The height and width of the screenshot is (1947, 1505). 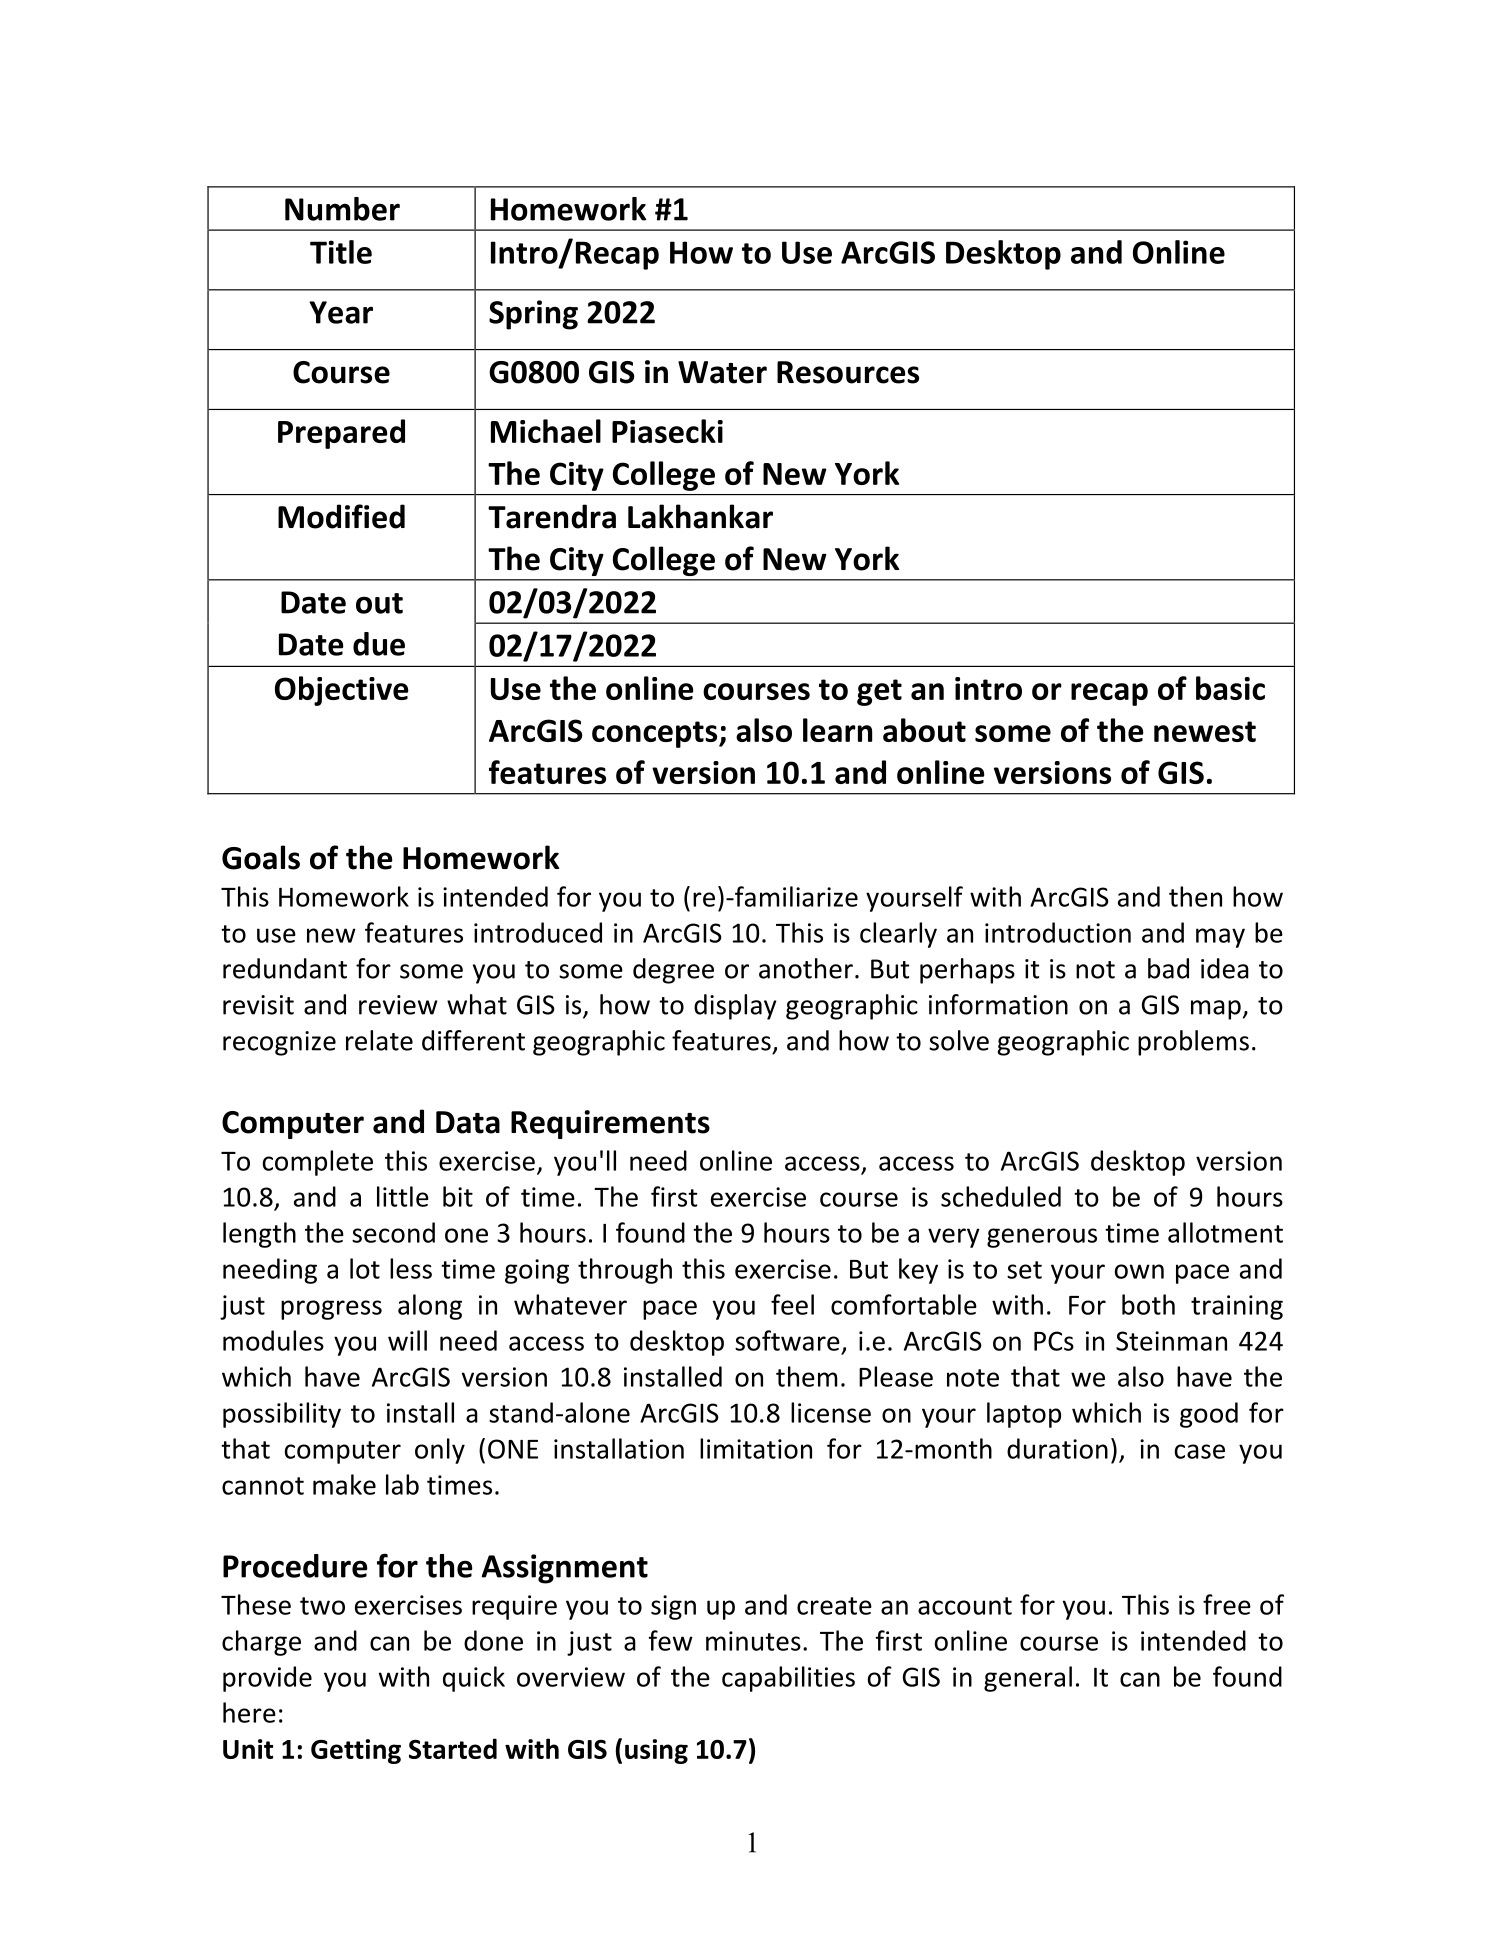 I want to click on Getting, so click(x=356, y=1751).
